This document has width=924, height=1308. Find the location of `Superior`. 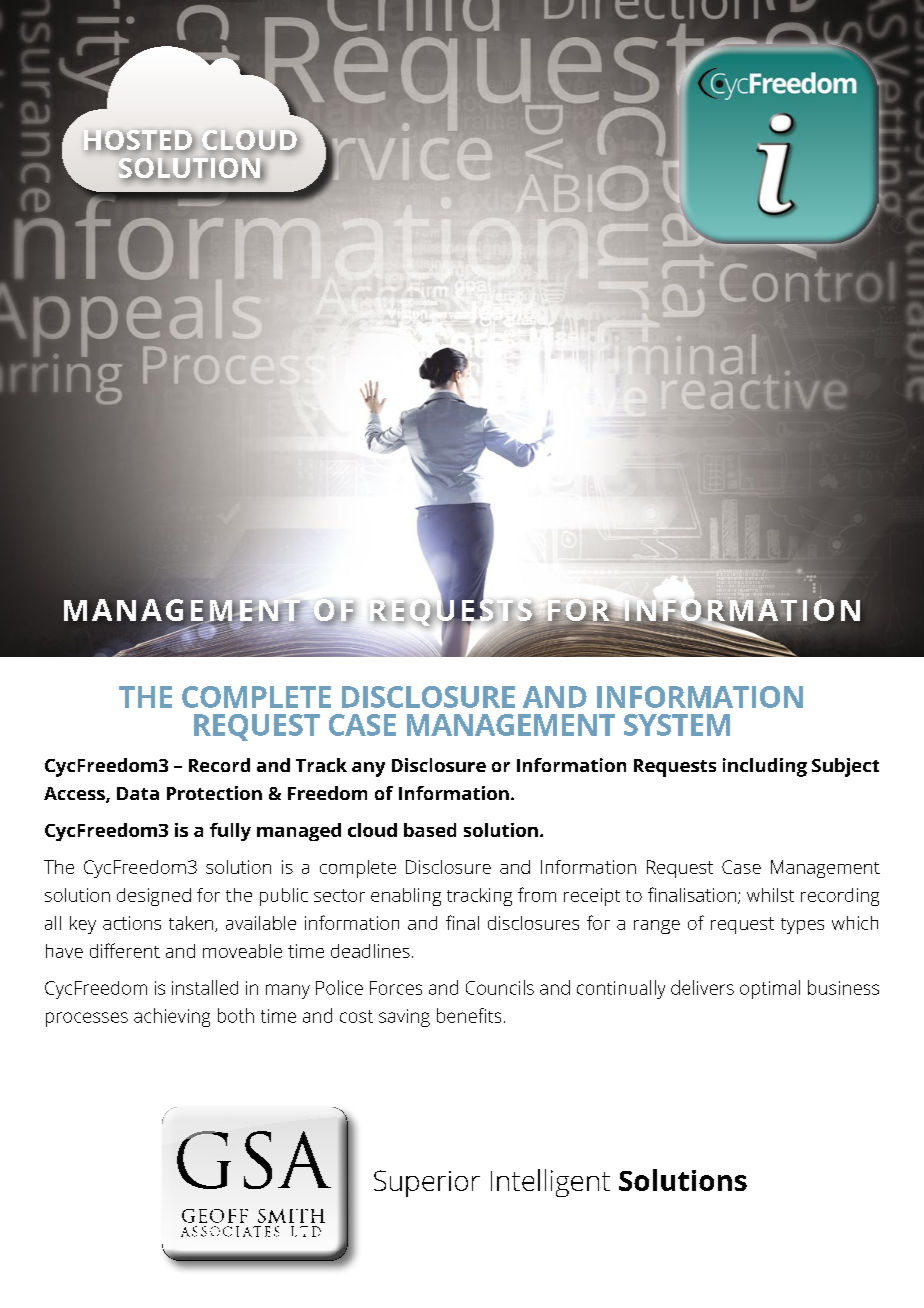

Superior is located at coordinates (427, 1183).
